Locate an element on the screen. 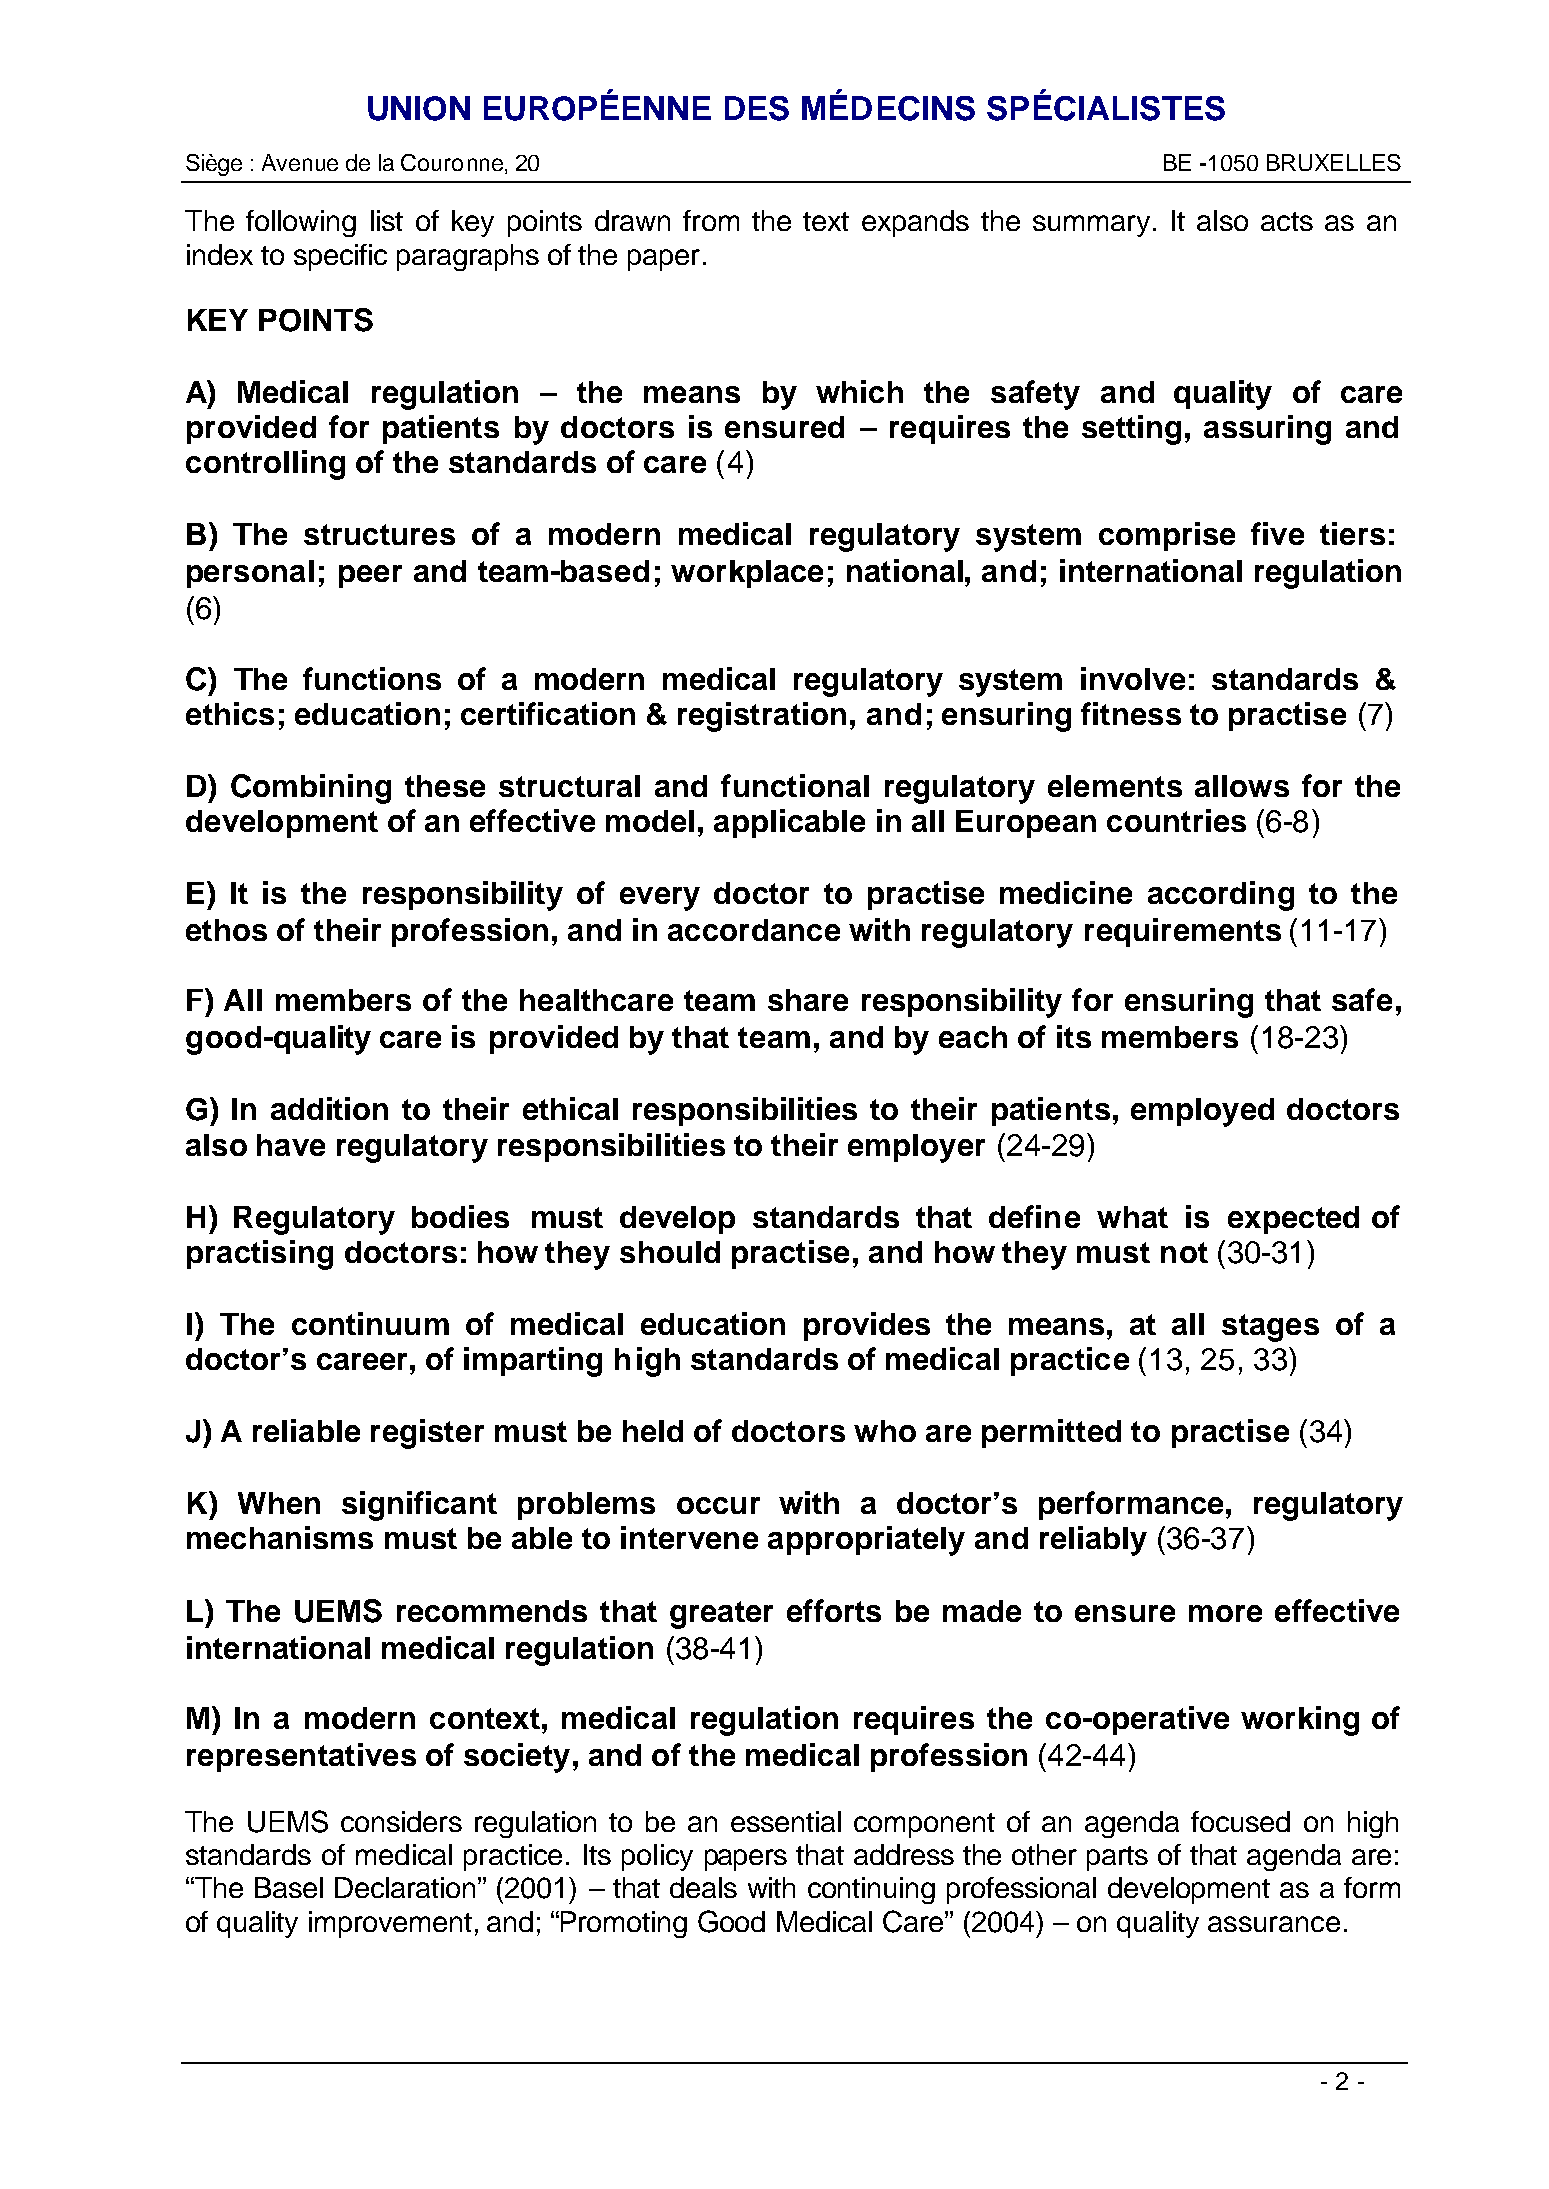 This screenshot has width=1549, height=2189. provides is located at coordinates (867, 1326).
